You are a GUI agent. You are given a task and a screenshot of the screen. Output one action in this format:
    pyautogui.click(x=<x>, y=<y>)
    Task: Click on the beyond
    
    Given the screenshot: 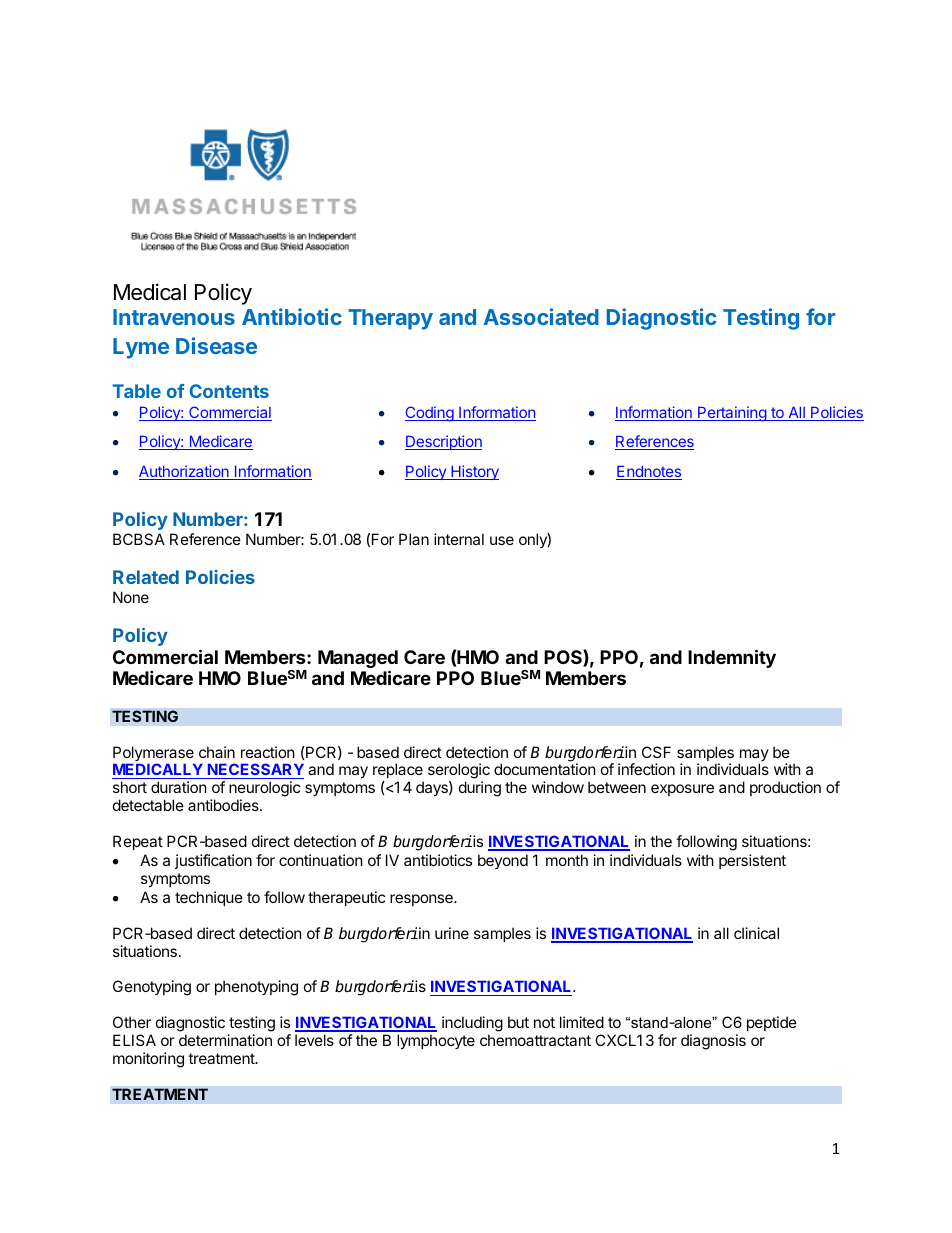 What is the action you would take?
    pyautogui.click(x=503, y=861)
